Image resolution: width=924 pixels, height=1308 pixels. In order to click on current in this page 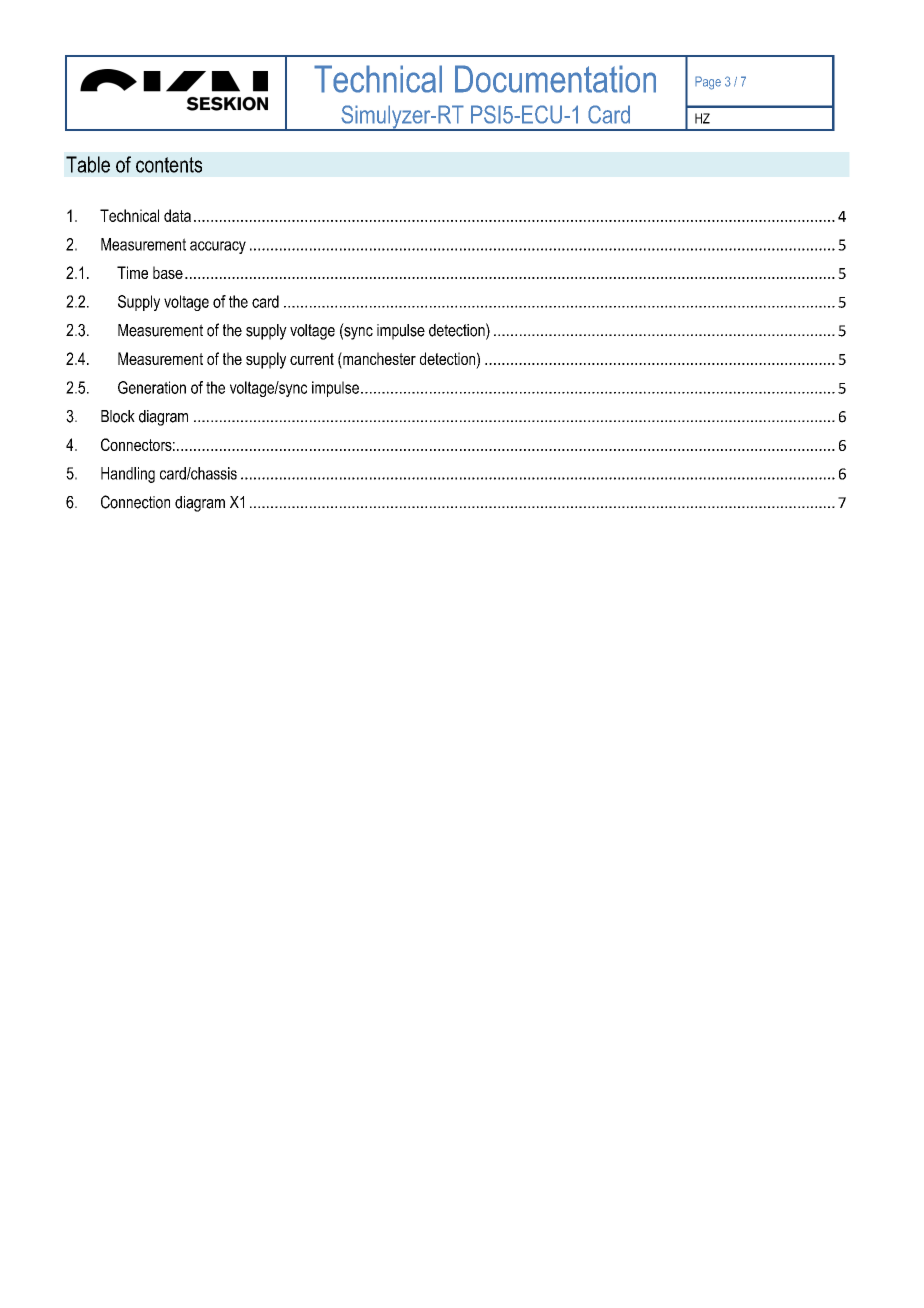, I will do `click(312, 359)`.
